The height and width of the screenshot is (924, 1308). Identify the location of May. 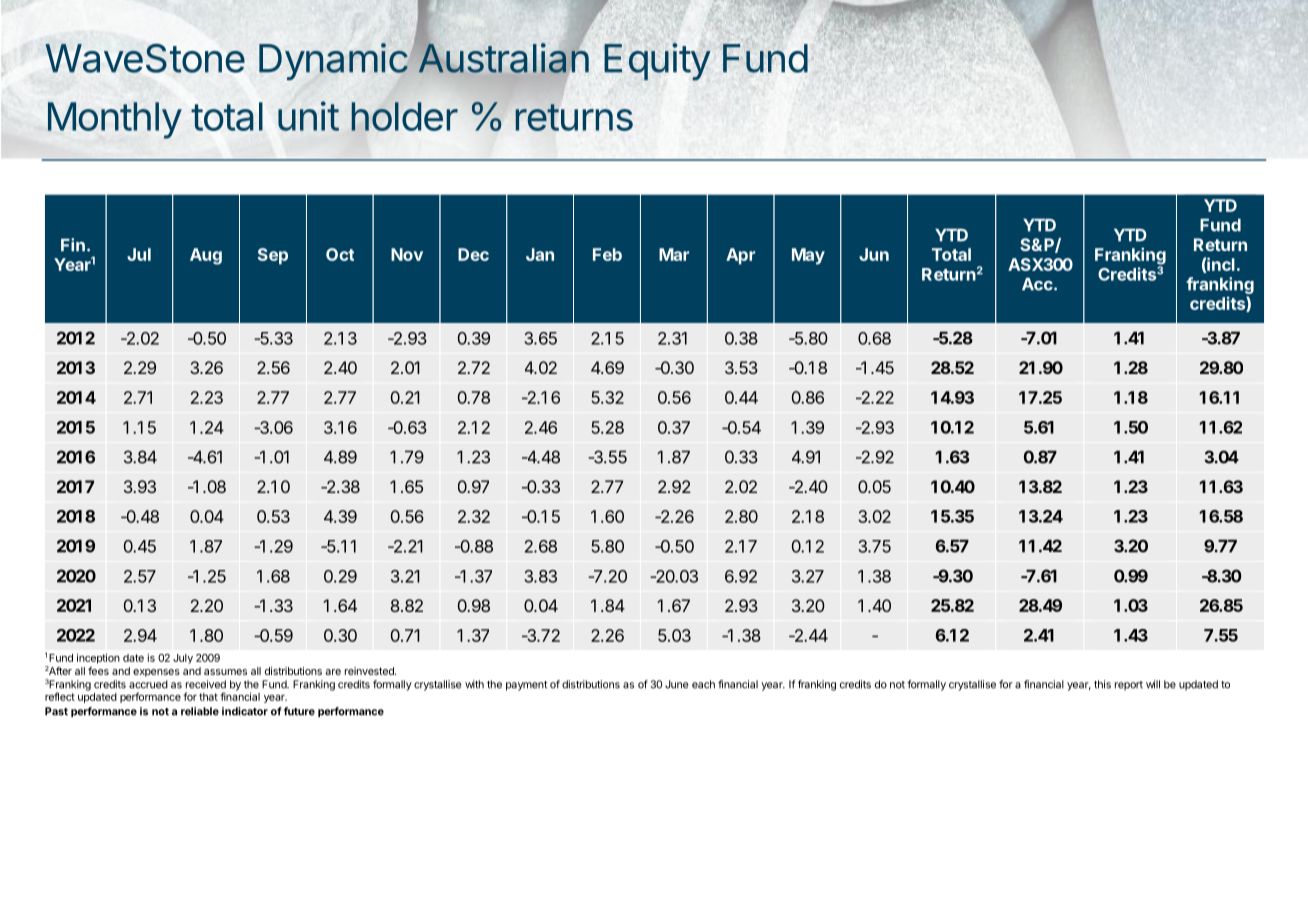
(808, 256).
